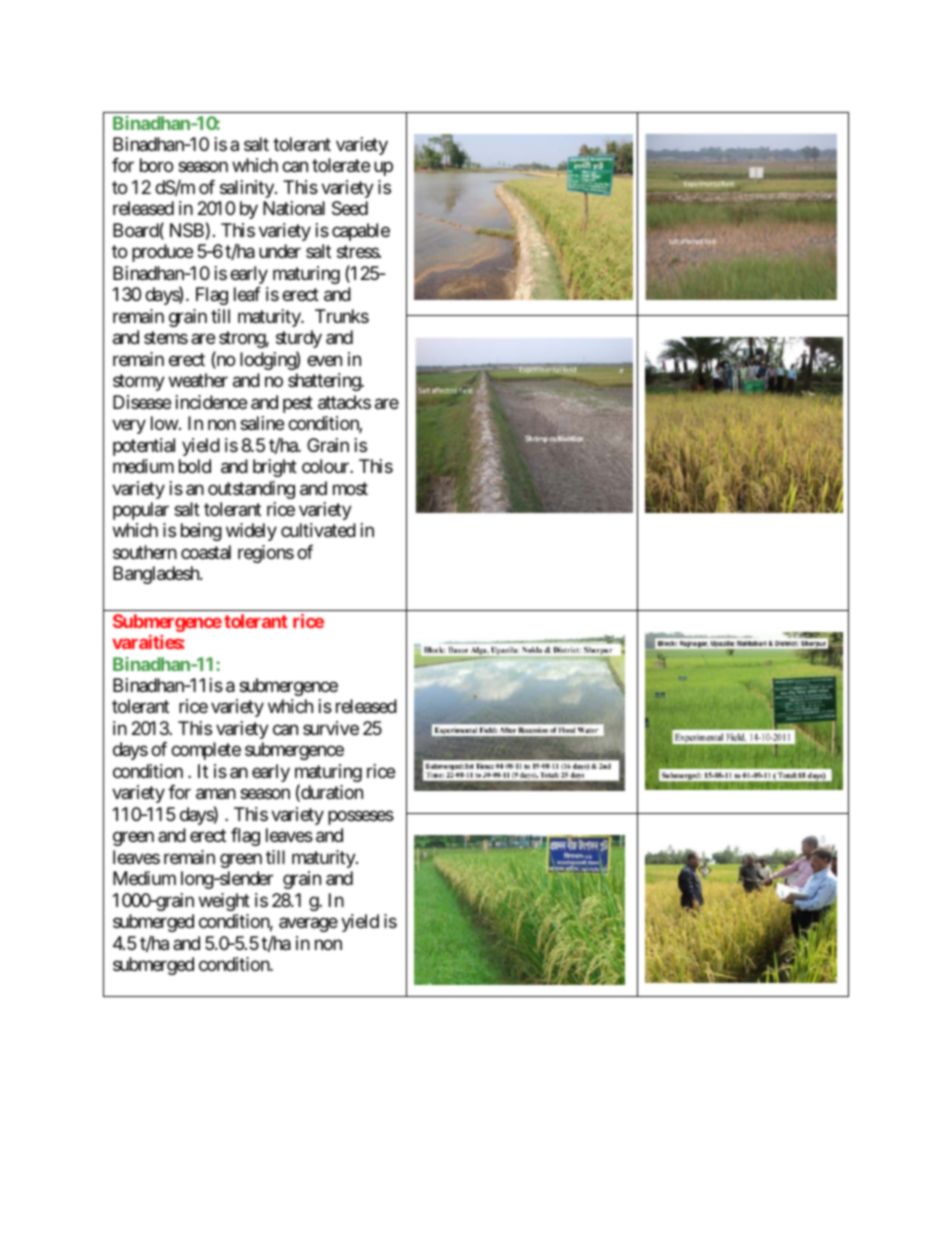 The width and height of the screenshot is (952, 1233). What do you see at coordinates (145, 552) in the screenshot?
I see `southern` at bounding box center [145, 552].
